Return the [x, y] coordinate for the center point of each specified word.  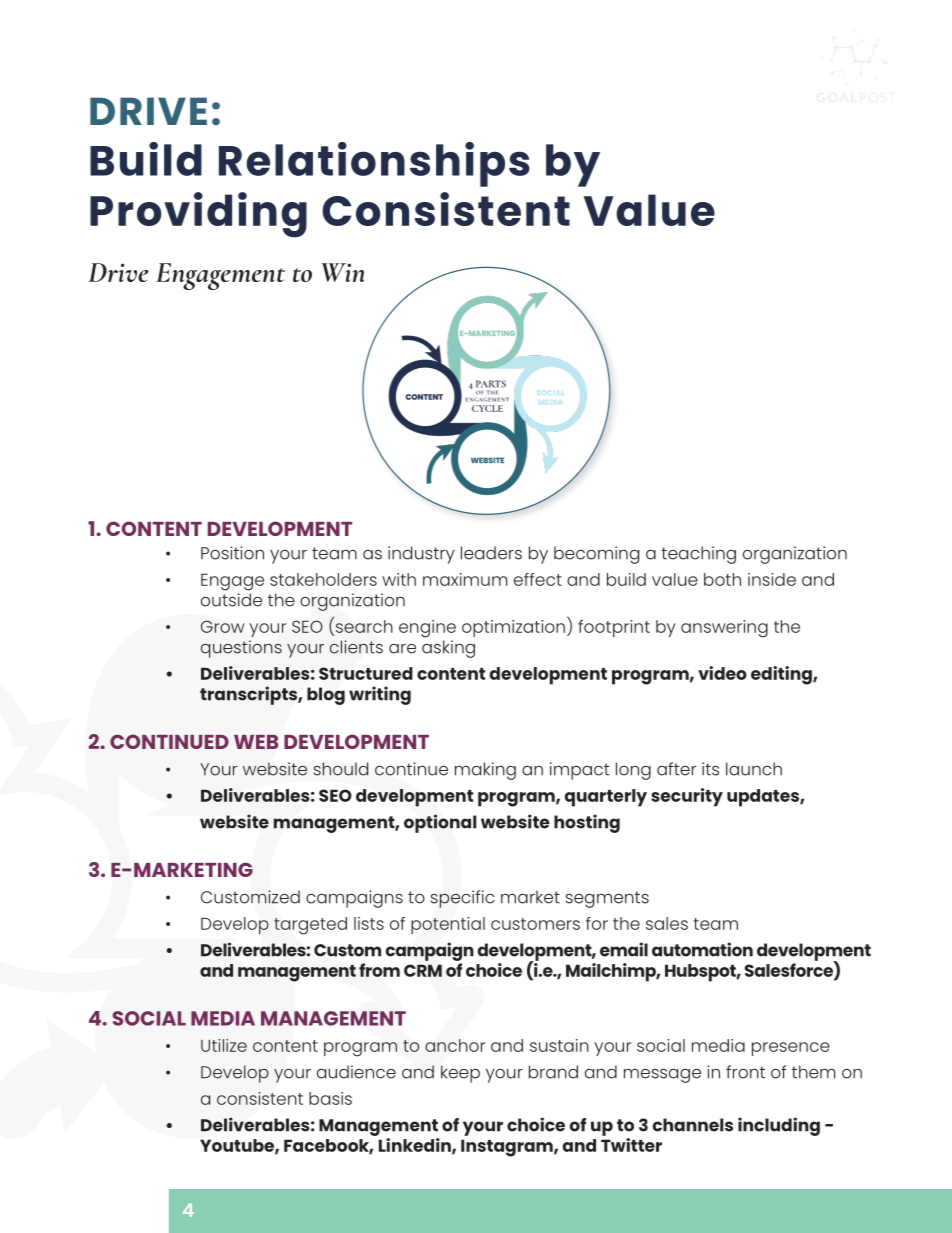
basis [330, 1098]
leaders [491, 553]
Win [343, 272]
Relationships [374, 164]
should [341, 769]
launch [754, 769]
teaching [698, 555]
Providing [198, 215]
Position [232, 553]
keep [460, 1074]
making [485, 771]
